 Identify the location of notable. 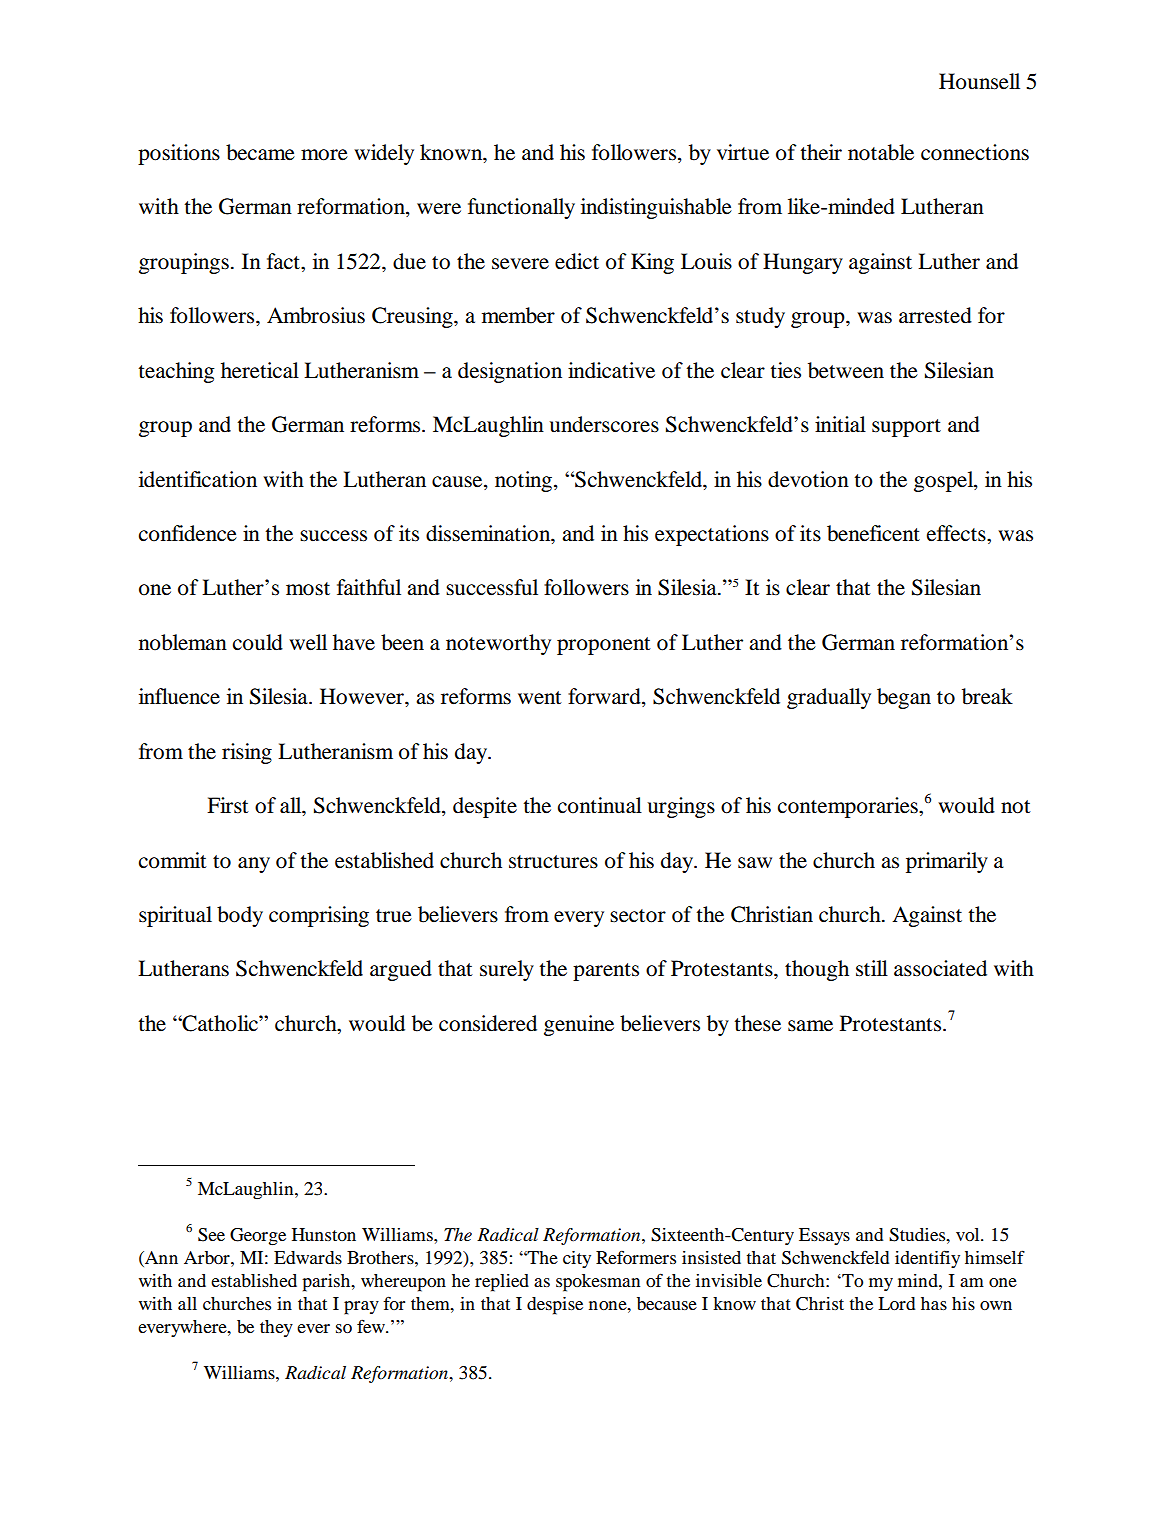
(881, 152).
